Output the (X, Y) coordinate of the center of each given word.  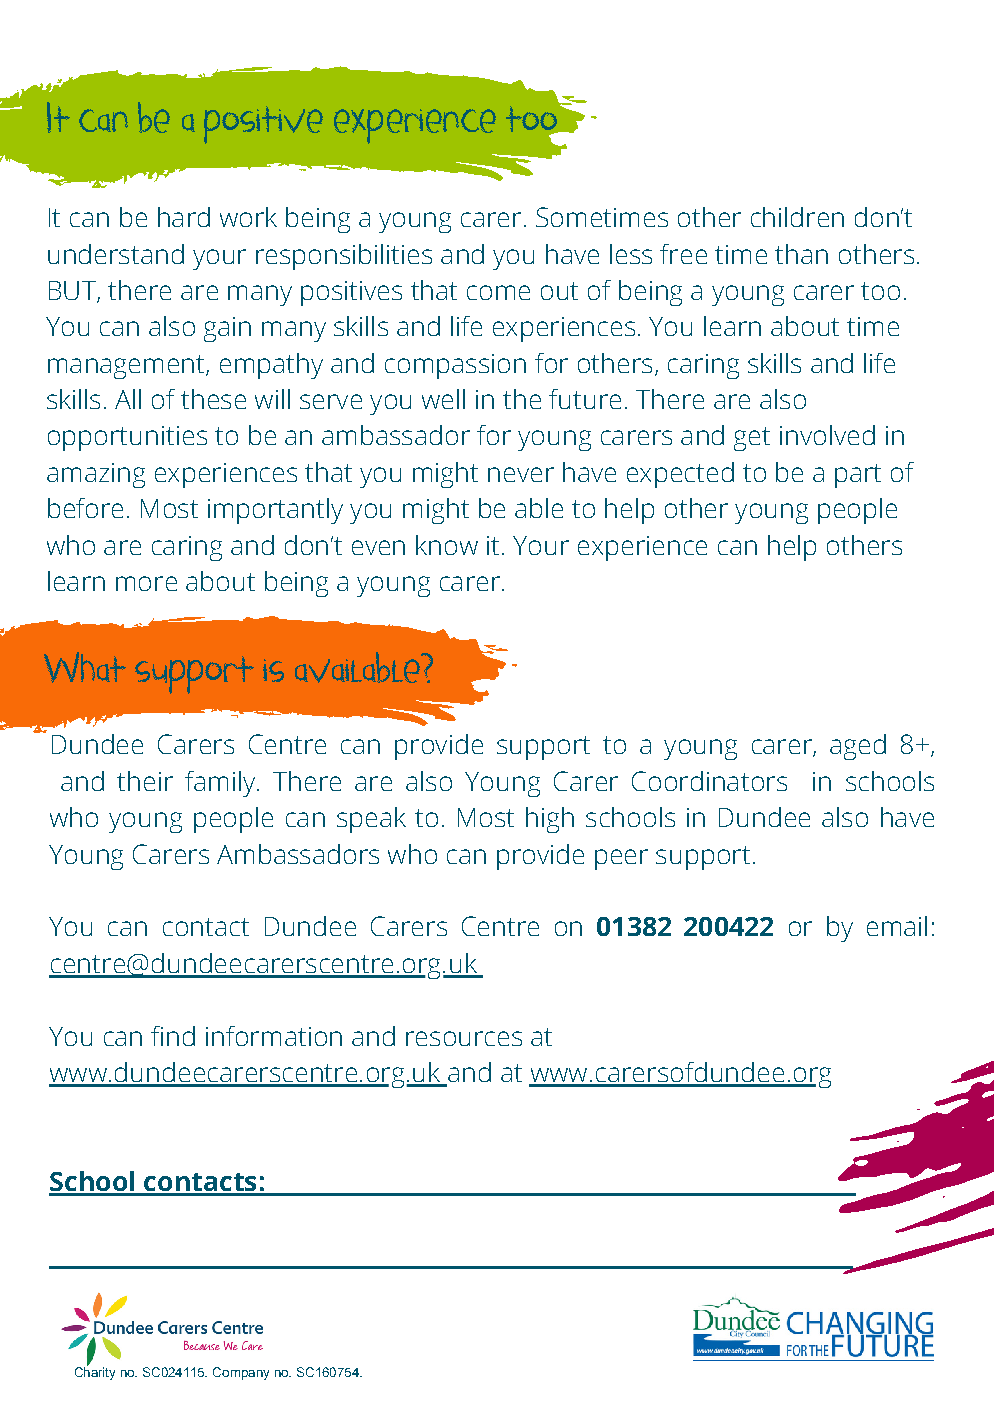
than (801, 254)
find (173, 1036)
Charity (95, 1372)
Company (241, 1373)
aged (858, 747)
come (498, 292)
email (897, 926)
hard (184, 217)
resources (464, 1038)
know (447, 545)
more (146, 583)
